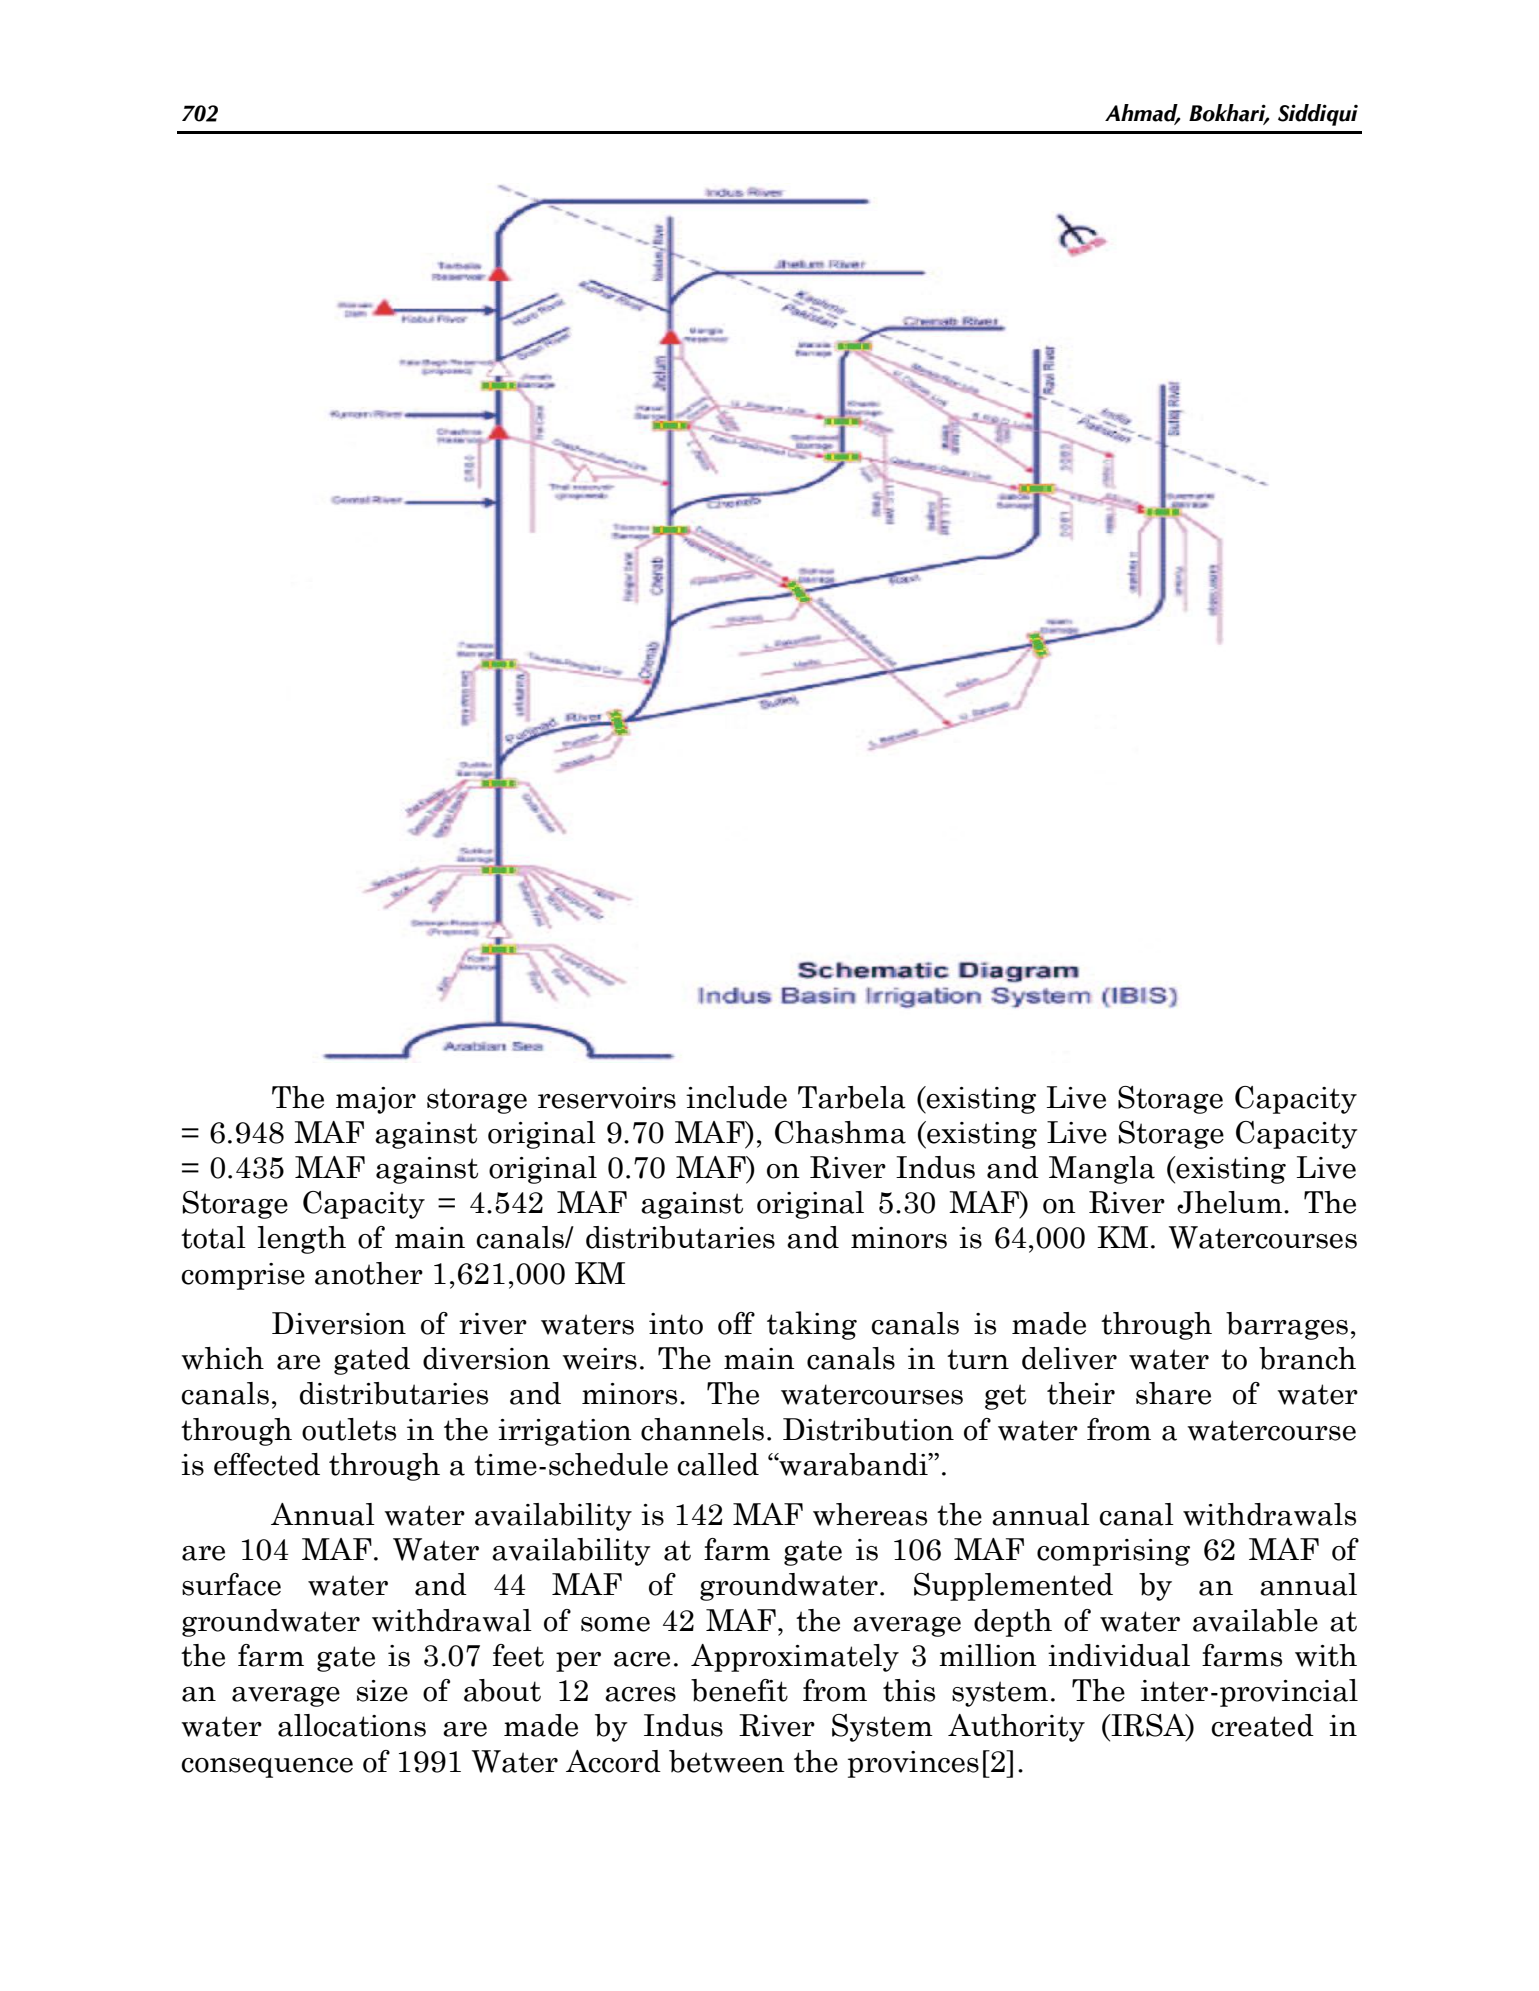 The image size is (1539, 1991). What do you see at coordinates (1262, 1725) in the screenshot?
I see `created` at bounding box center [1262, 1725].
